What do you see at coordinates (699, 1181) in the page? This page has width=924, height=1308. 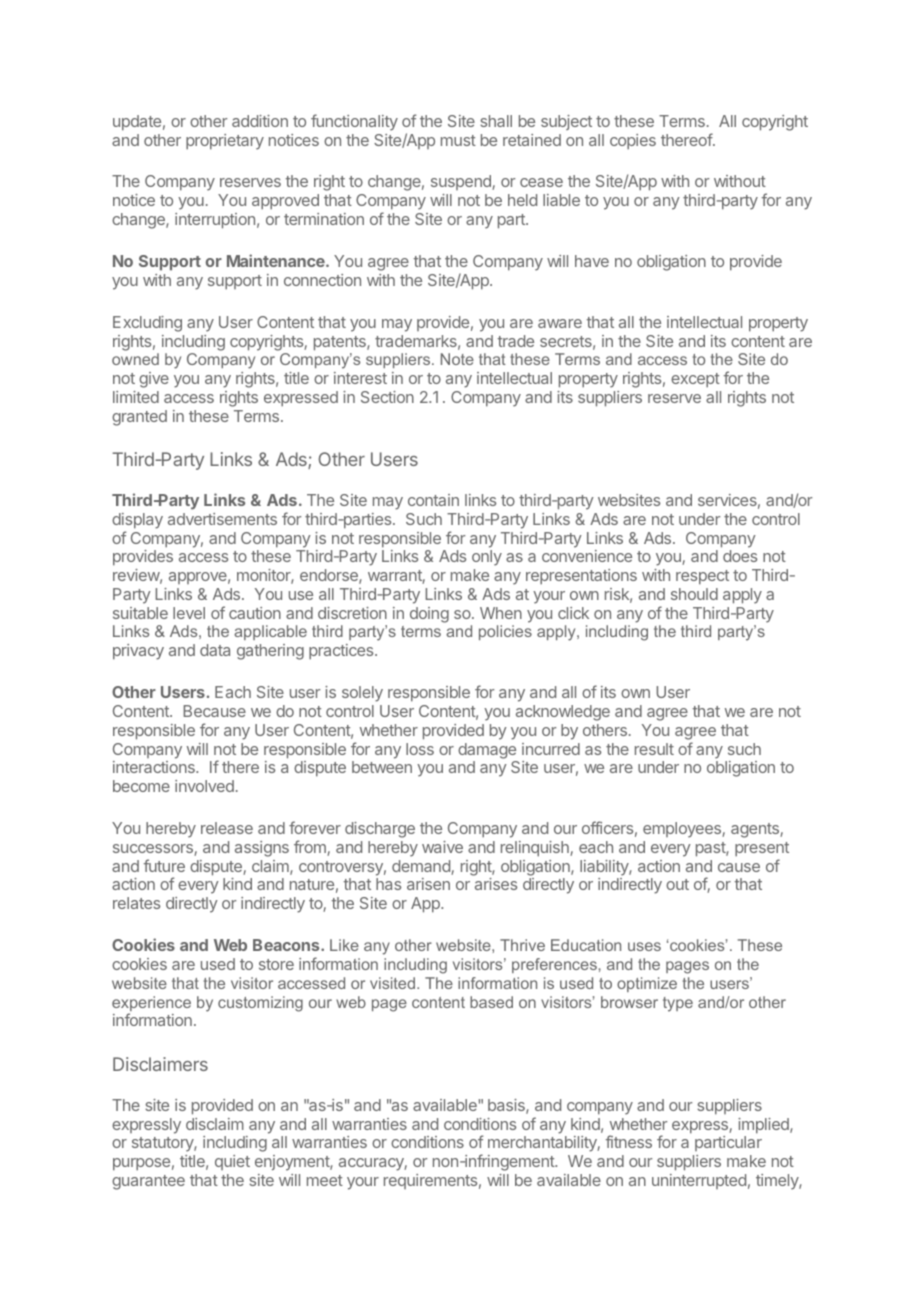 I see `uninterrupted` at bounding box center [699, 1181].
